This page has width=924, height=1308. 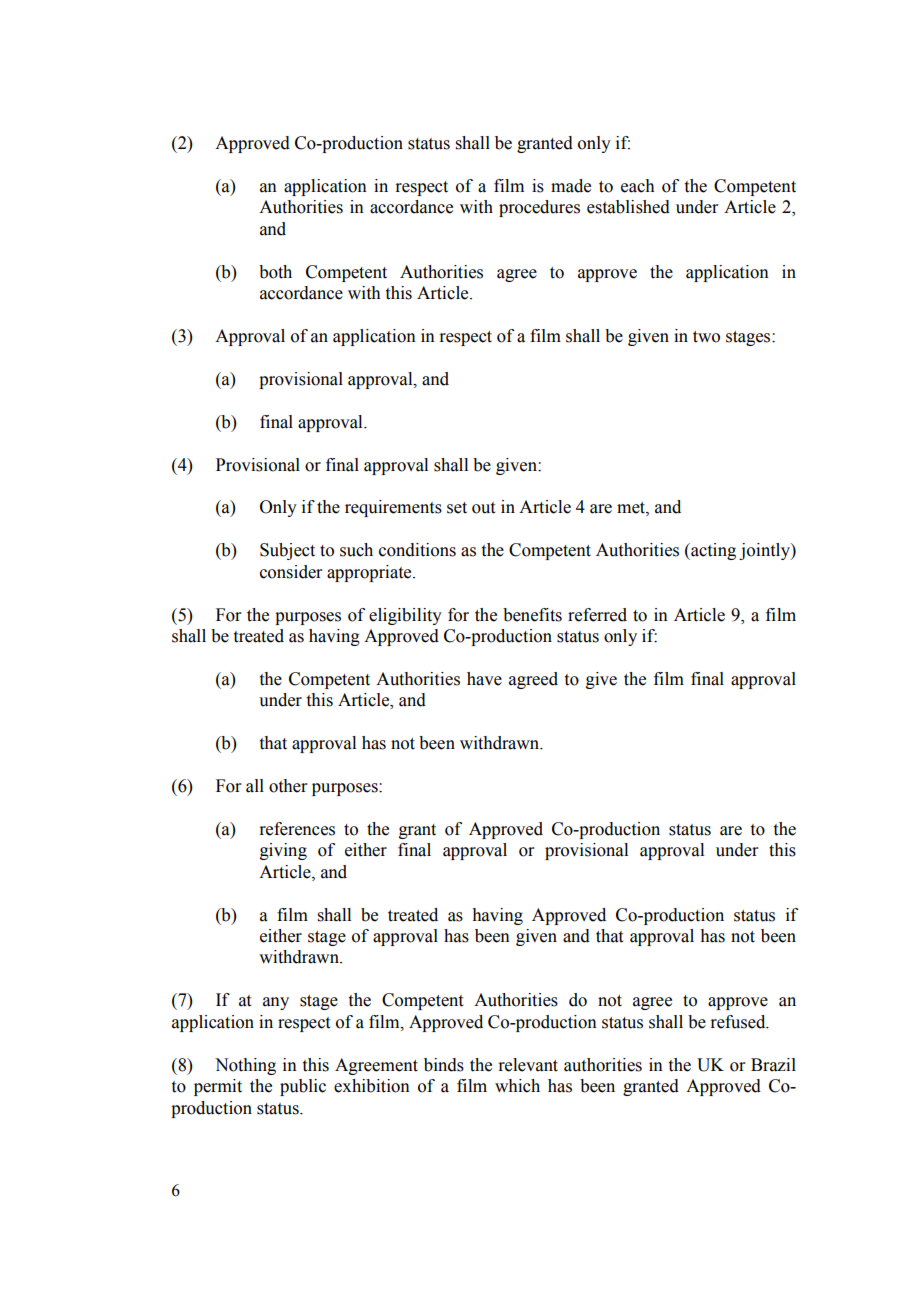 What do you see at coordinates (528, 1065) in the page?
I see `relevant` at bounding box center [528, 1065].
